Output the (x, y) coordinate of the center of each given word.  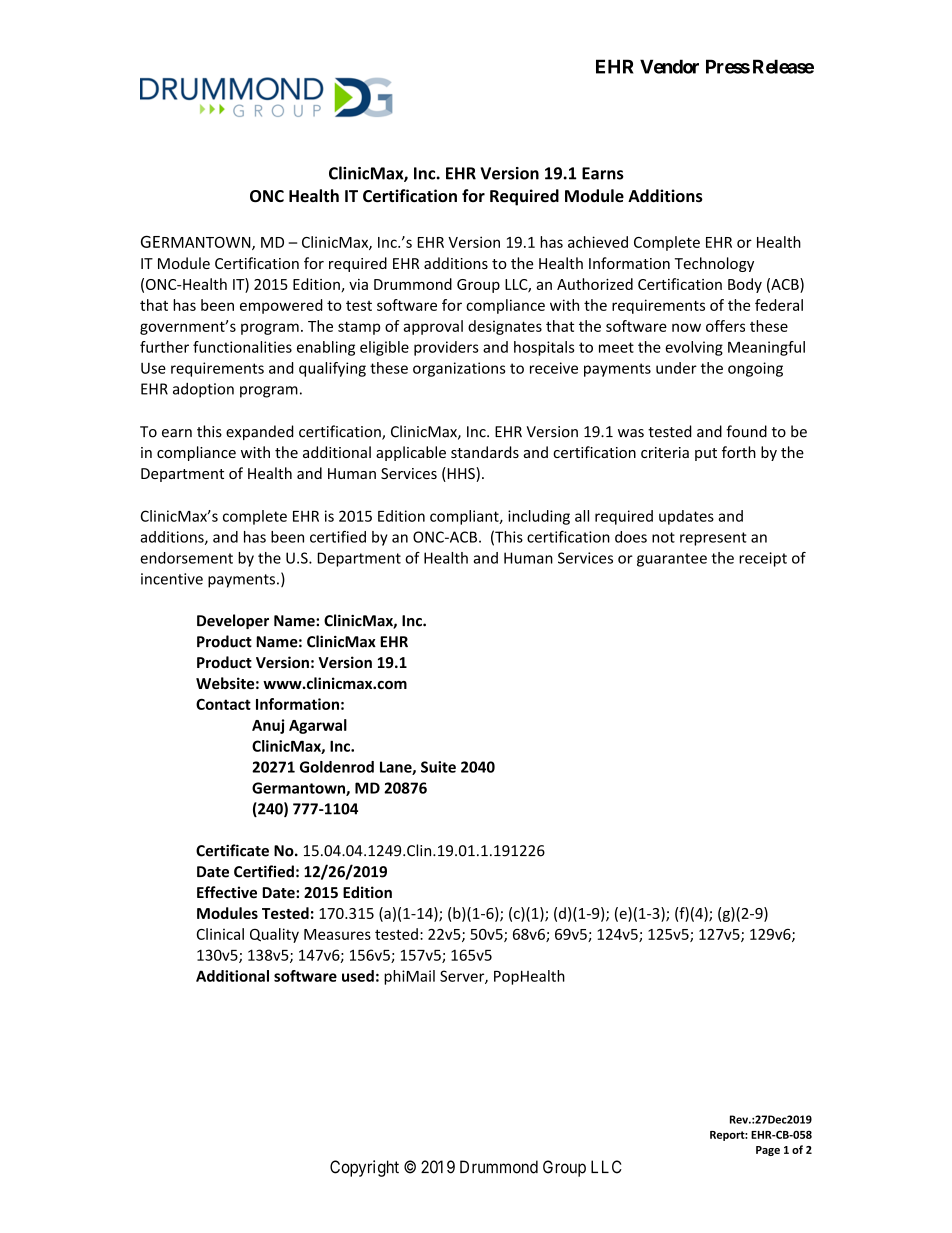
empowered (281, 306)
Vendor (669, 66)
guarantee (672, 560)
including (539, 517)
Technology (714, 264)
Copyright (364, 1168)
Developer (233, 621)
